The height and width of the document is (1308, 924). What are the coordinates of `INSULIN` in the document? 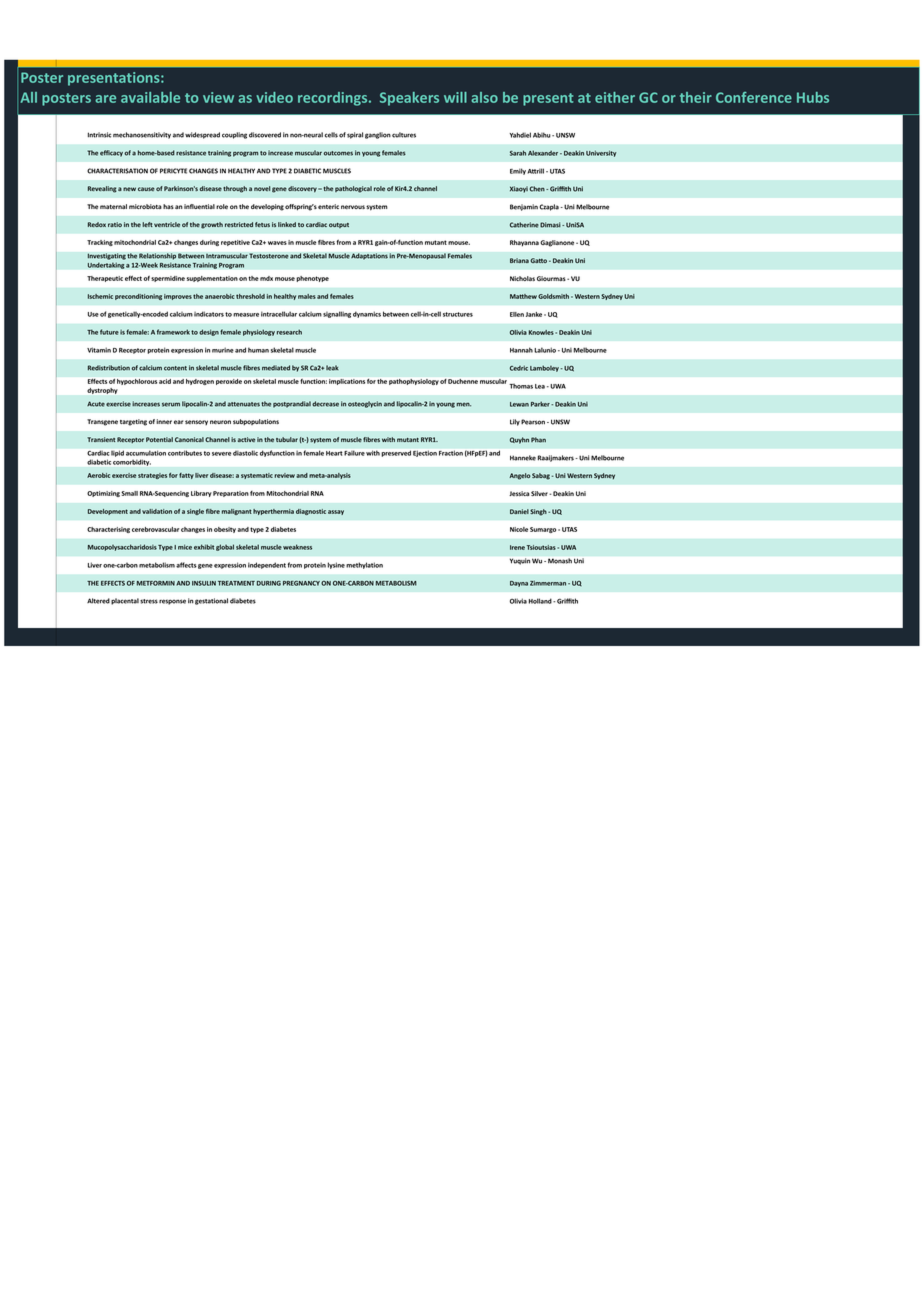 It's located at (204, 583).
